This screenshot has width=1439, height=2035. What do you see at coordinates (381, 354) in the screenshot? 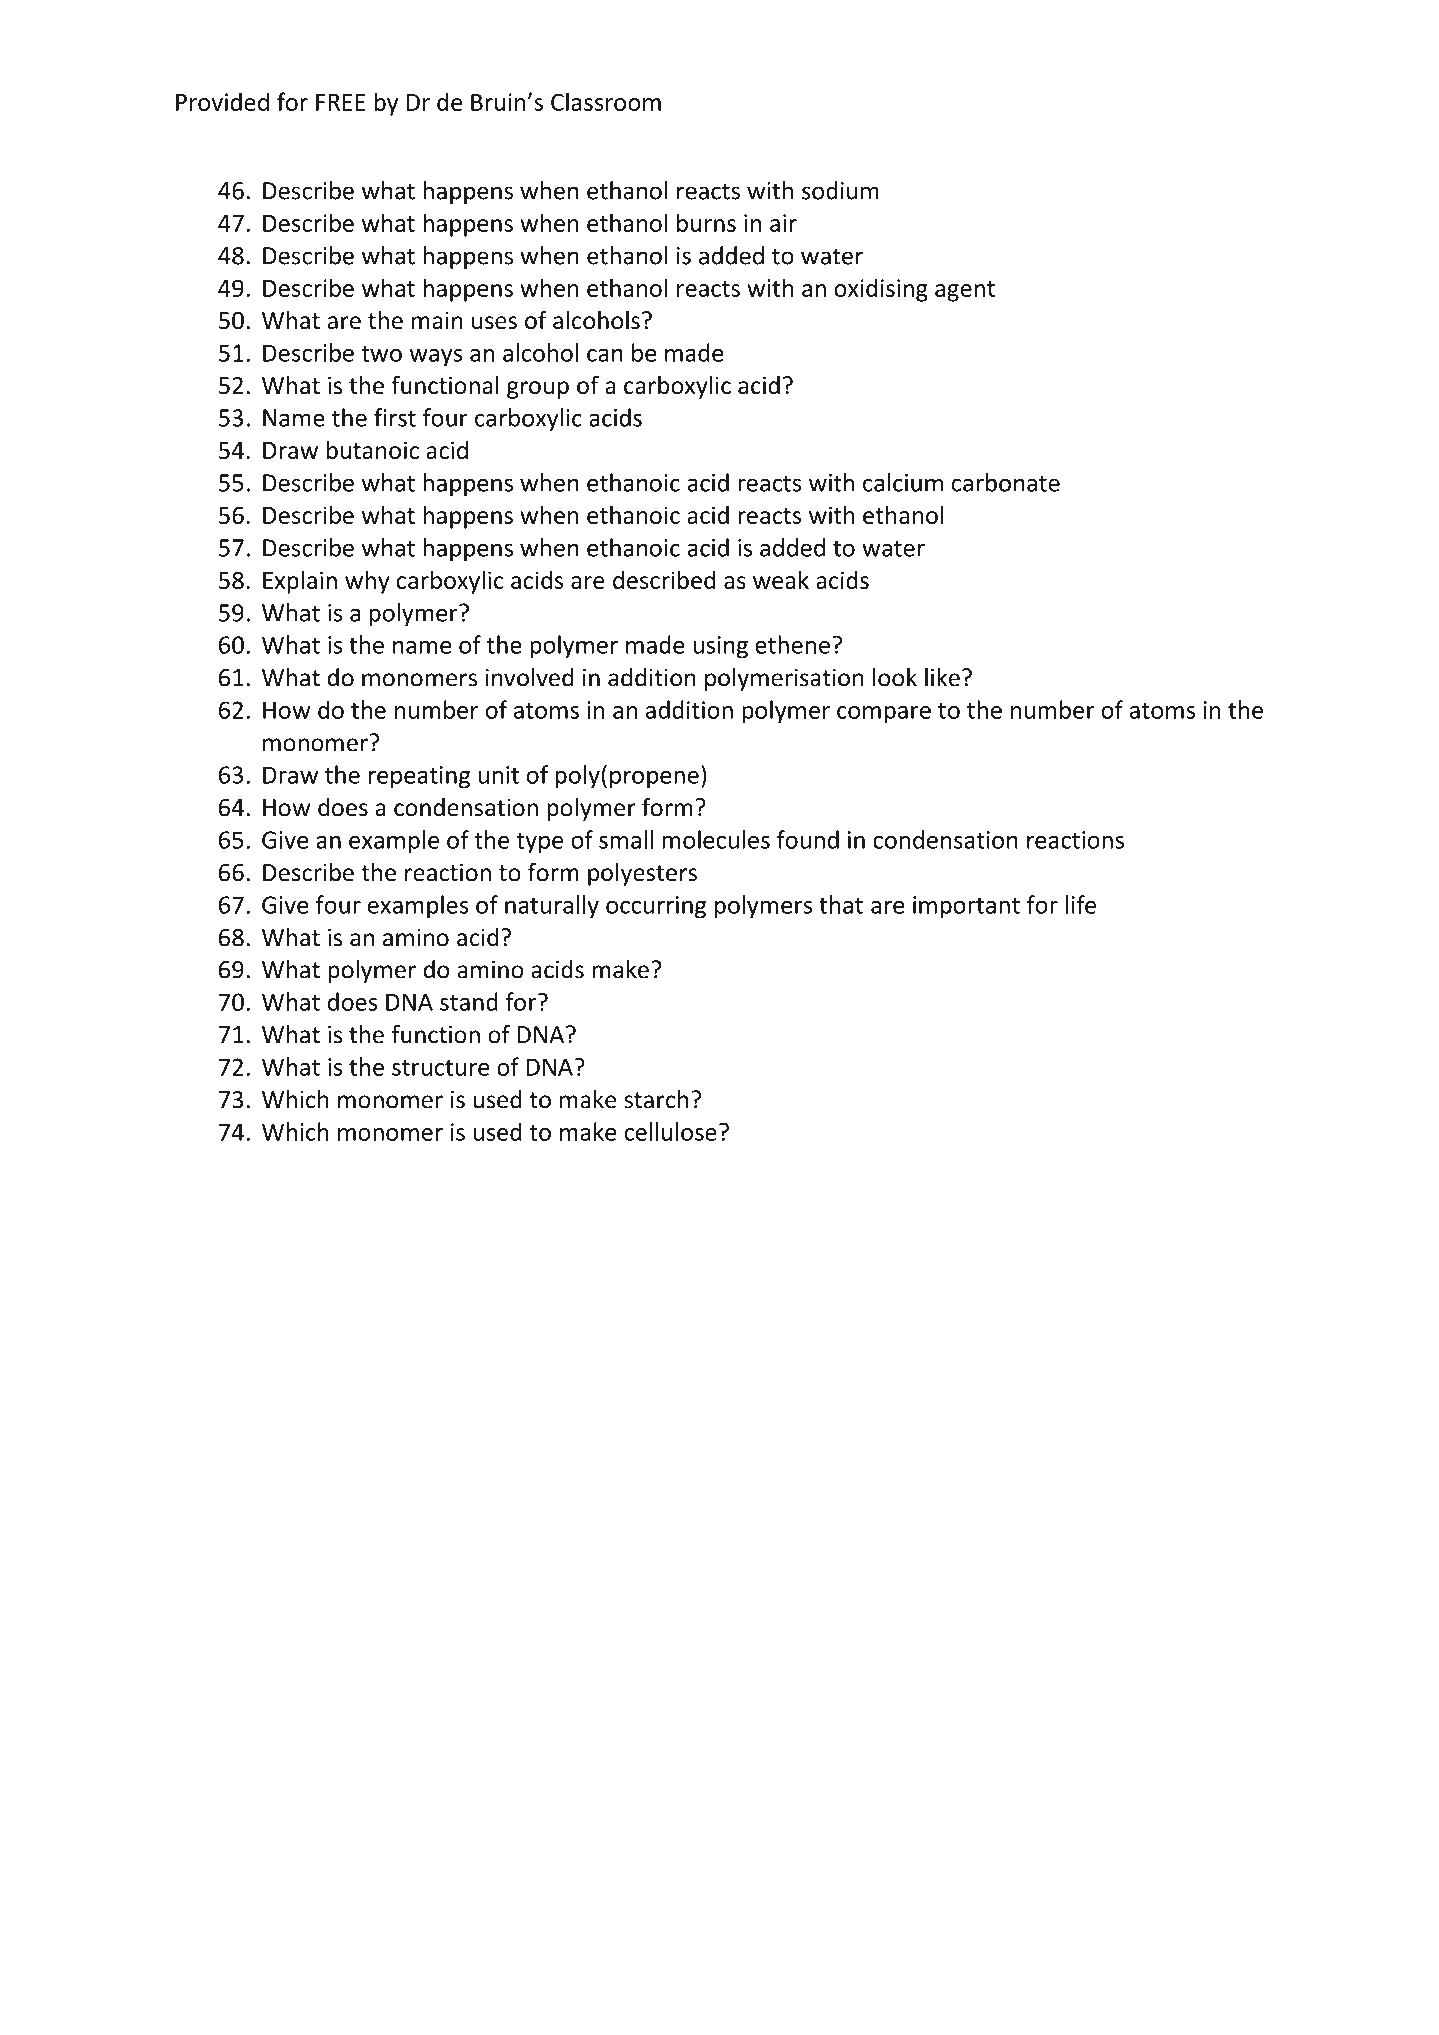
I see `two` at bounding box center [381, 354].
